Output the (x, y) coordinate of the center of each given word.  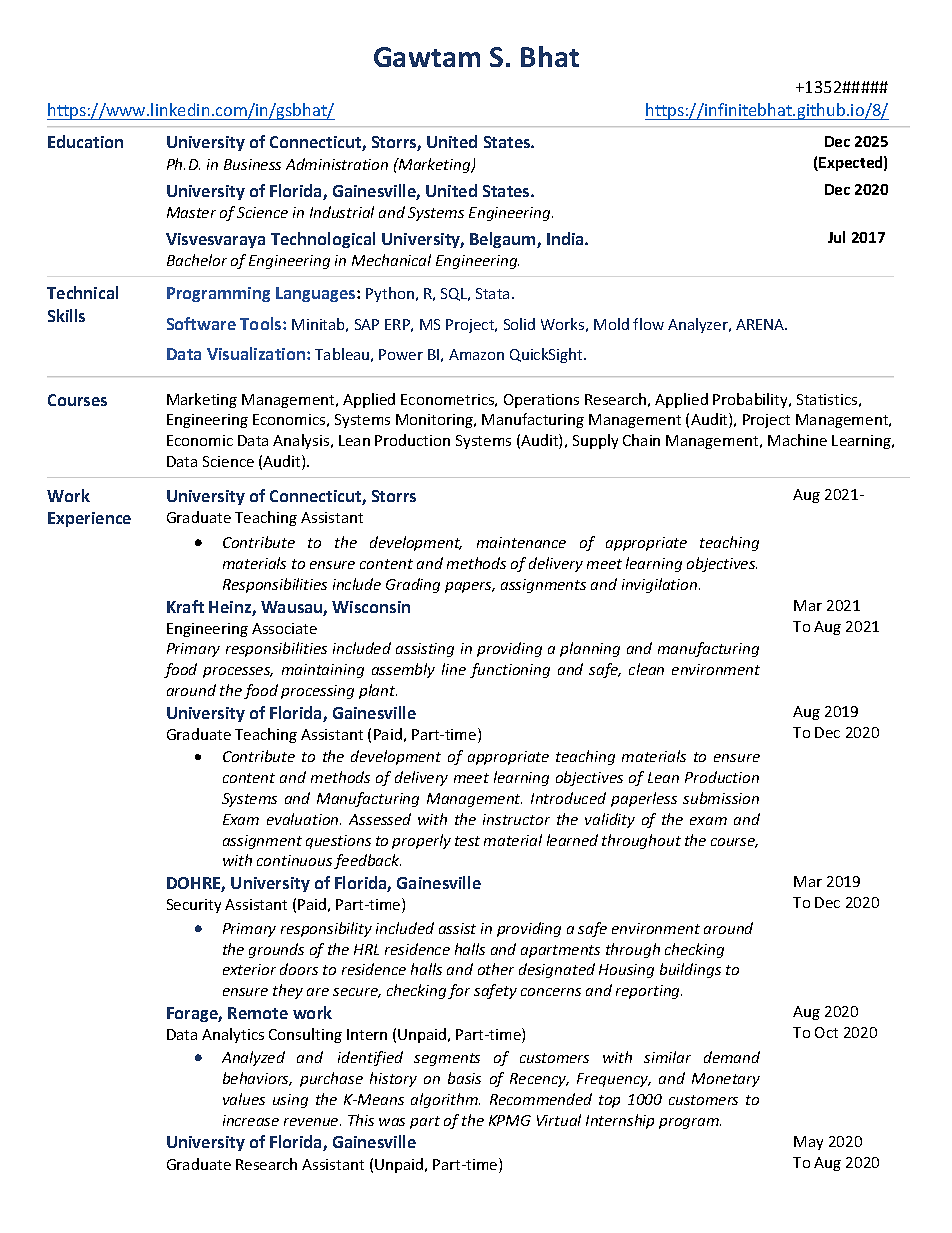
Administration (337, 164)
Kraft (185, 606)
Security (194, 906)
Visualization (257, 353)
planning (590, 649)
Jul (836, 237)
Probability (751, 400)
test (467, 841)
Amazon (476, 354)
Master (191, 212)
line (454, 669)
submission (721, 798)
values (244, 1099)
